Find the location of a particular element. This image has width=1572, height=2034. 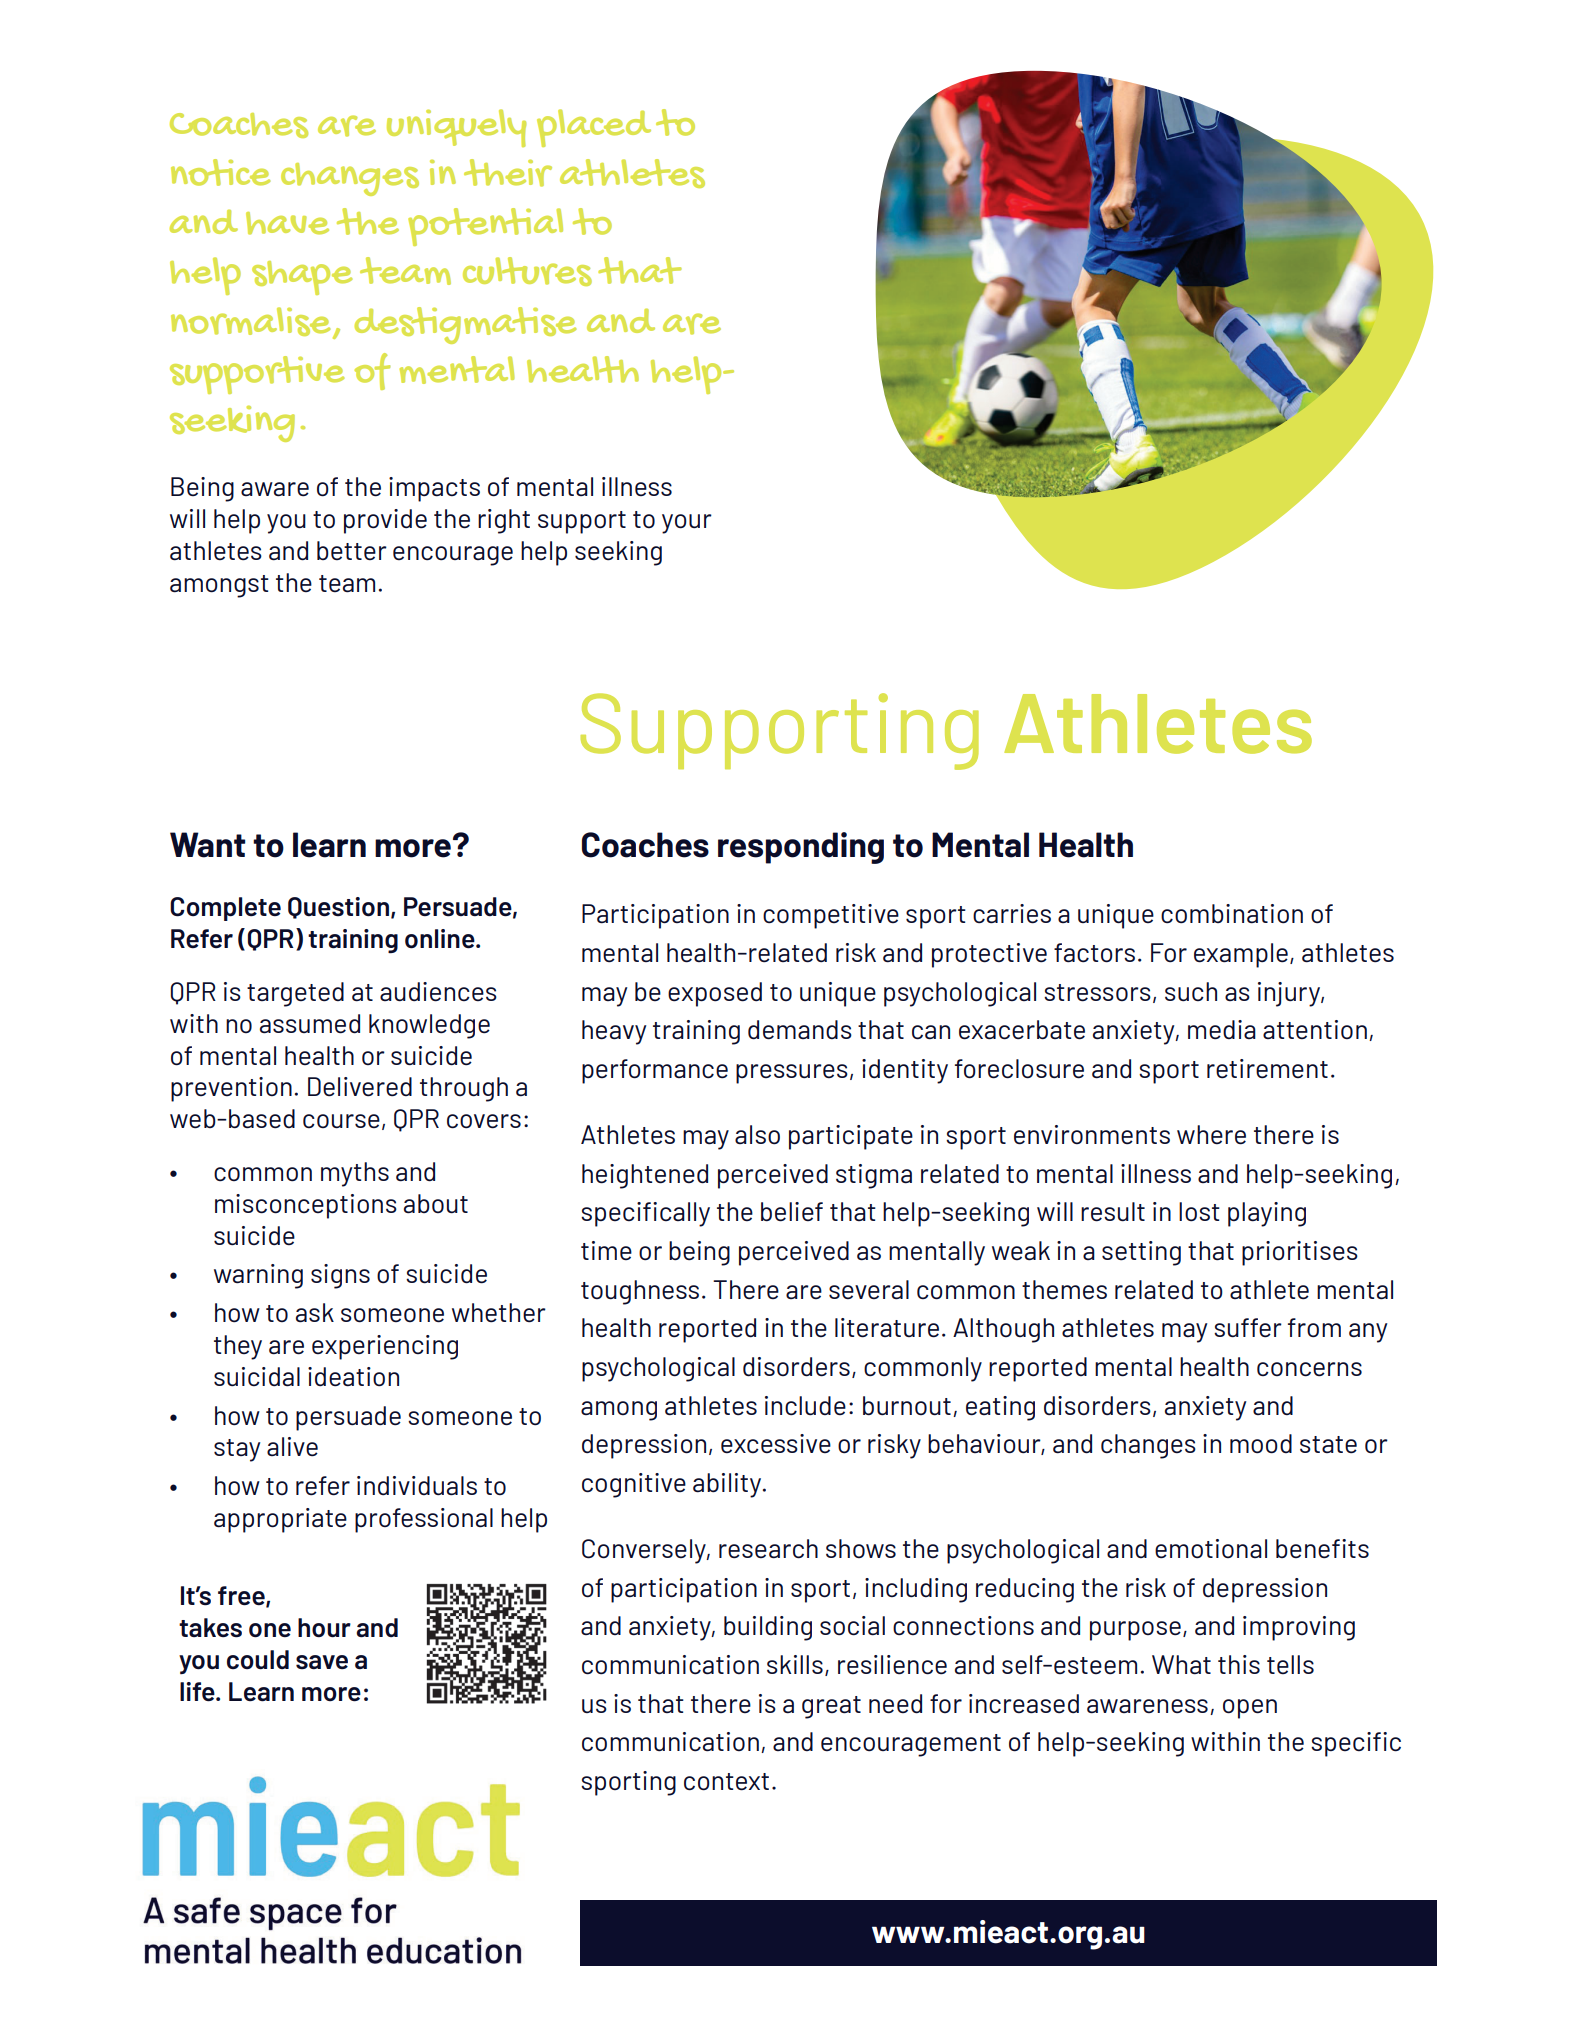

placed is located at coordinates (594, 128).
